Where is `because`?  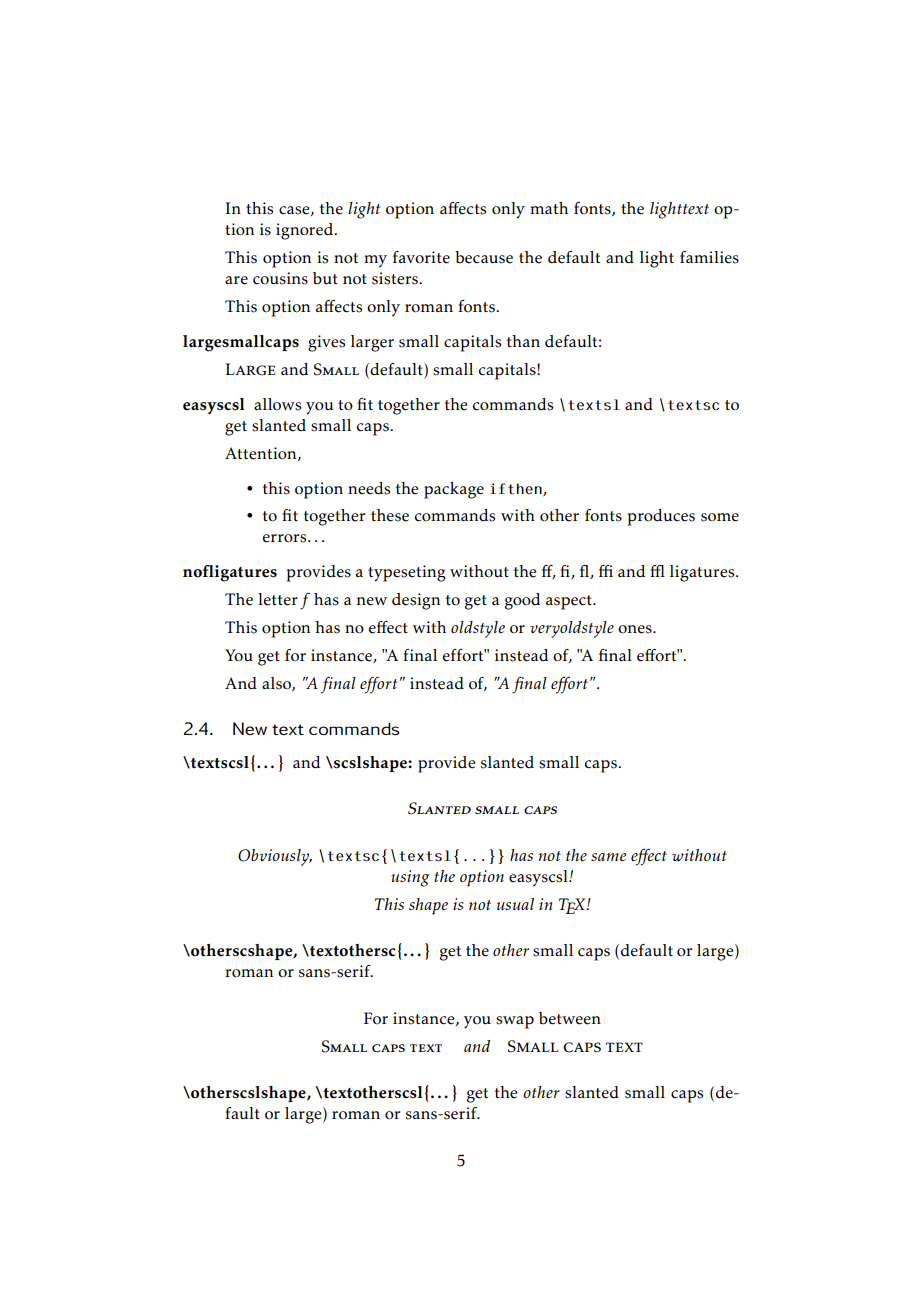
because is located at coordinates (484, 257).
